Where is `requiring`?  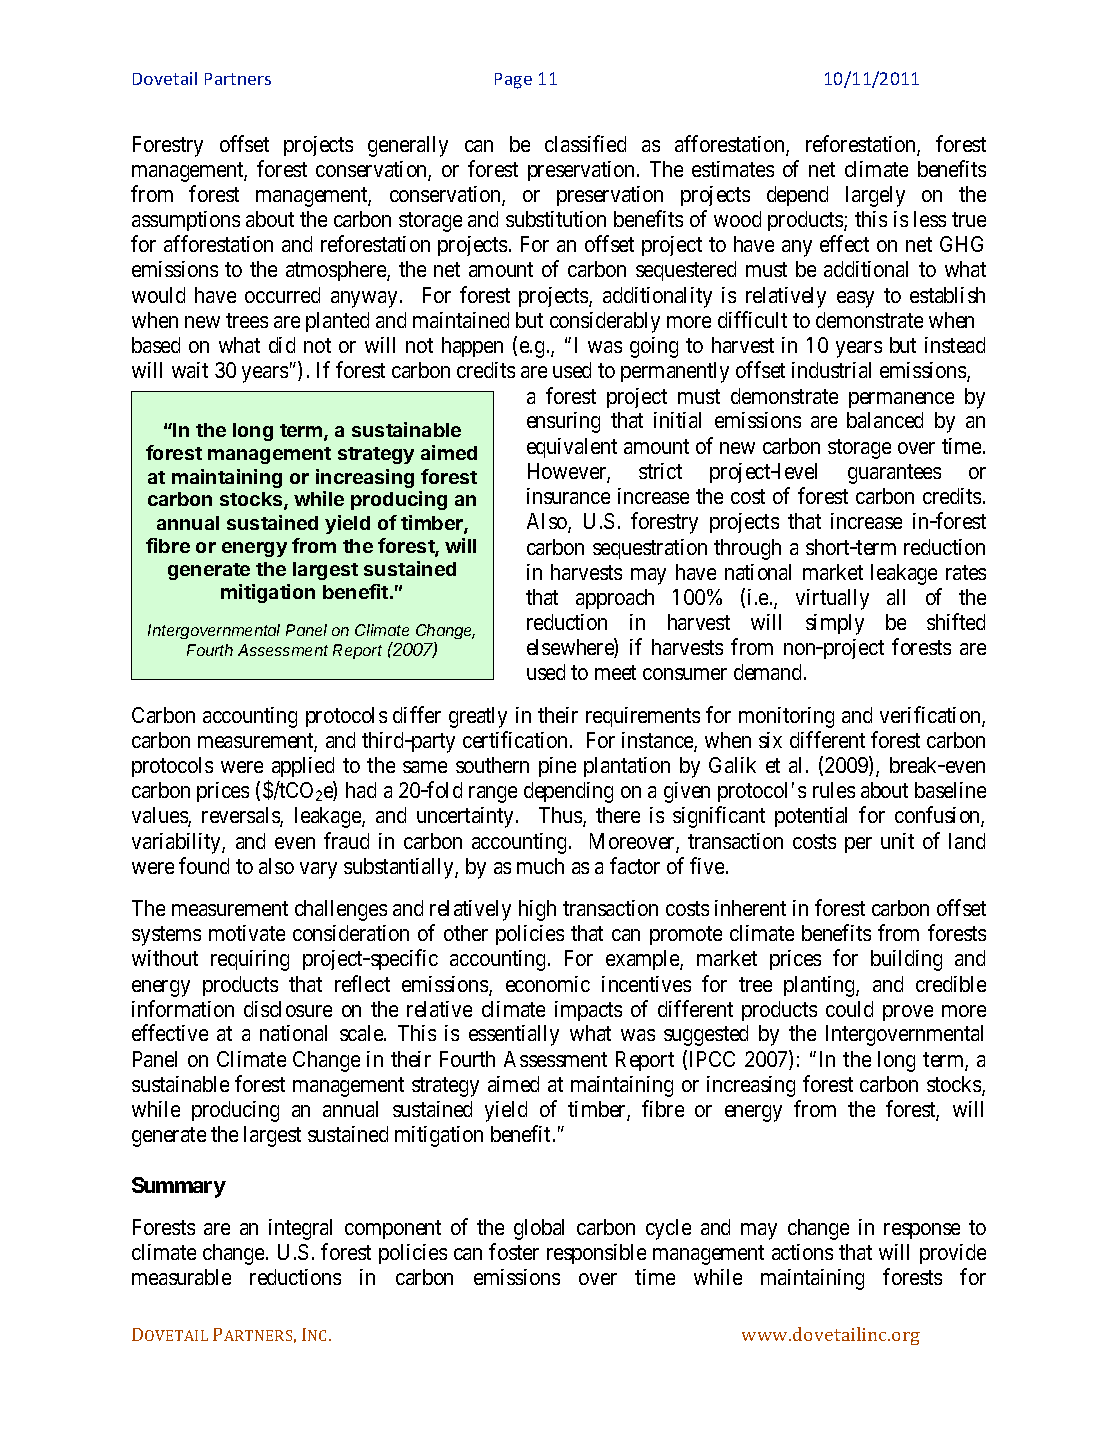 requiring is located at coordinates (250, 960).
